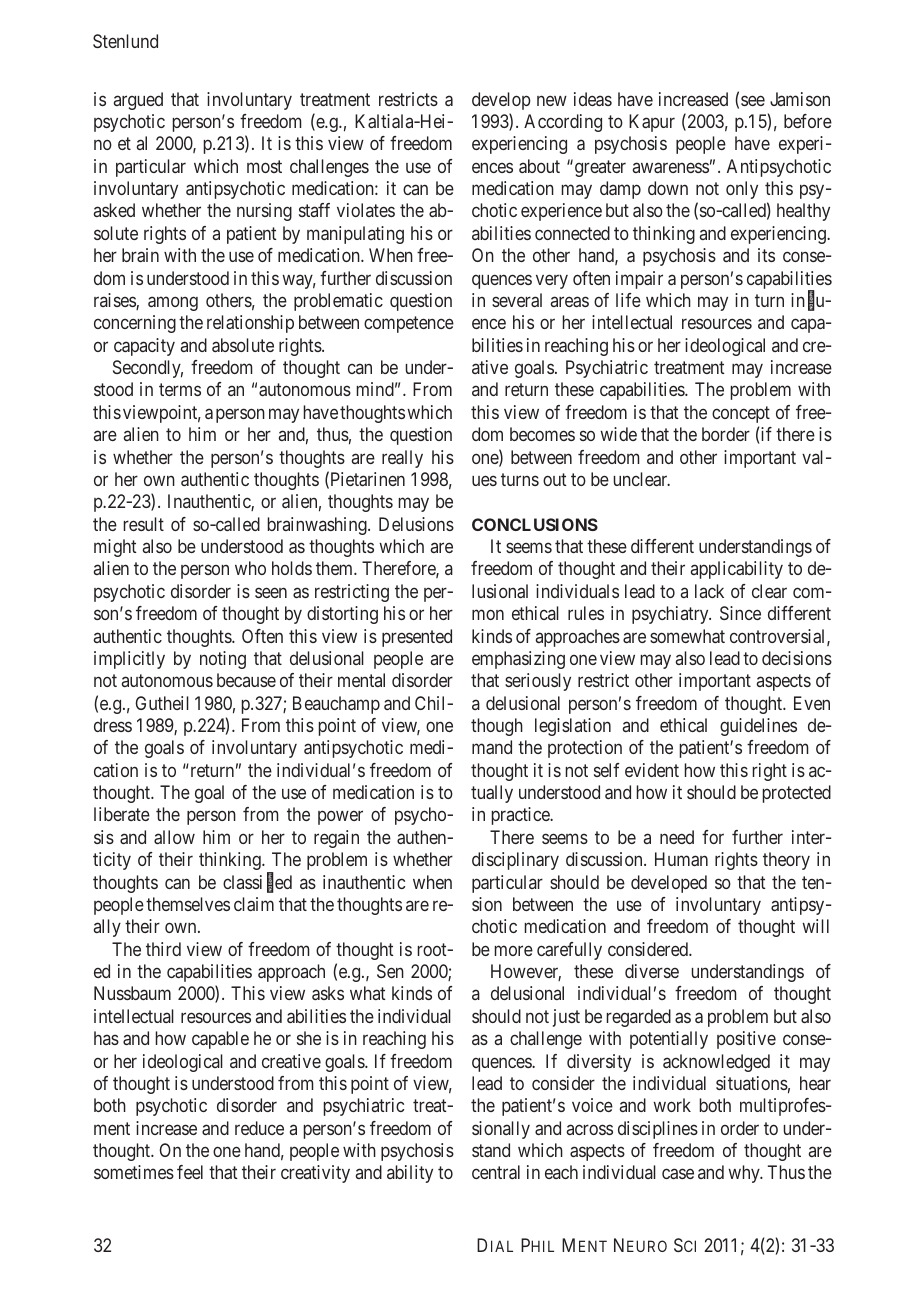  What do you see at coordinates (671, 167) in the screenshot?
I see `awareness` at bounding box center [671, 167].
